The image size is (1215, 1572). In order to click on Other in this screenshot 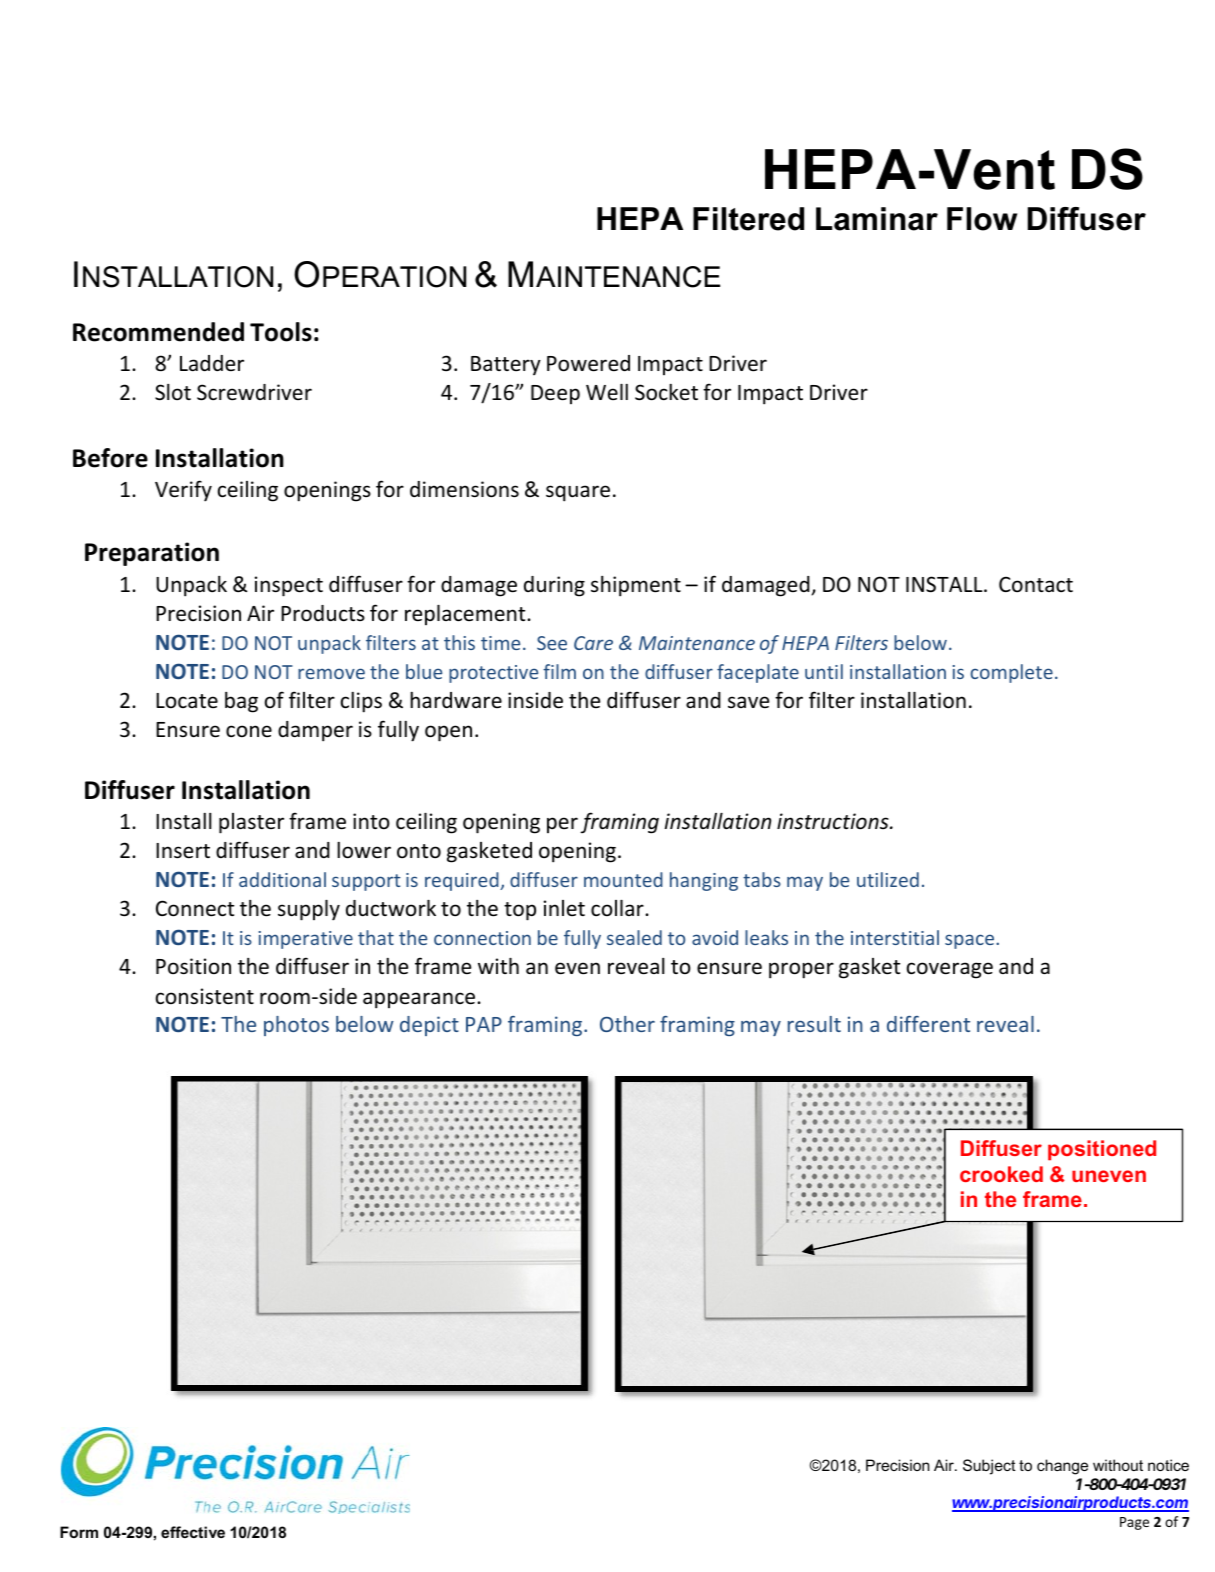, I will do `click(627, 1024)`.
